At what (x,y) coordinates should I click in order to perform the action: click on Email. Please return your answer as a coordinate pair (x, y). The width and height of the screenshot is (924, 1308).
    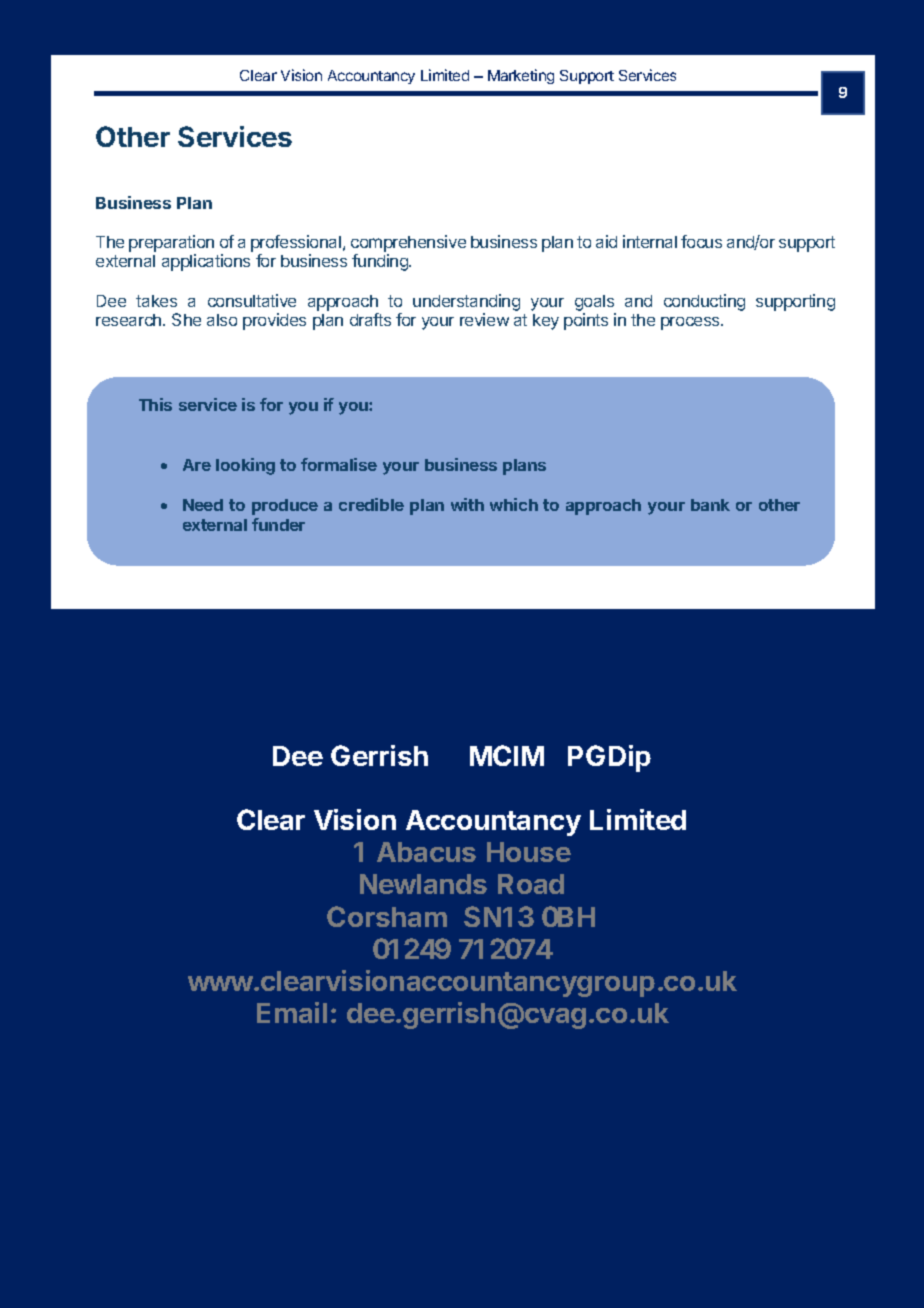
    Looking at the image, I should click on (292, 1012).
